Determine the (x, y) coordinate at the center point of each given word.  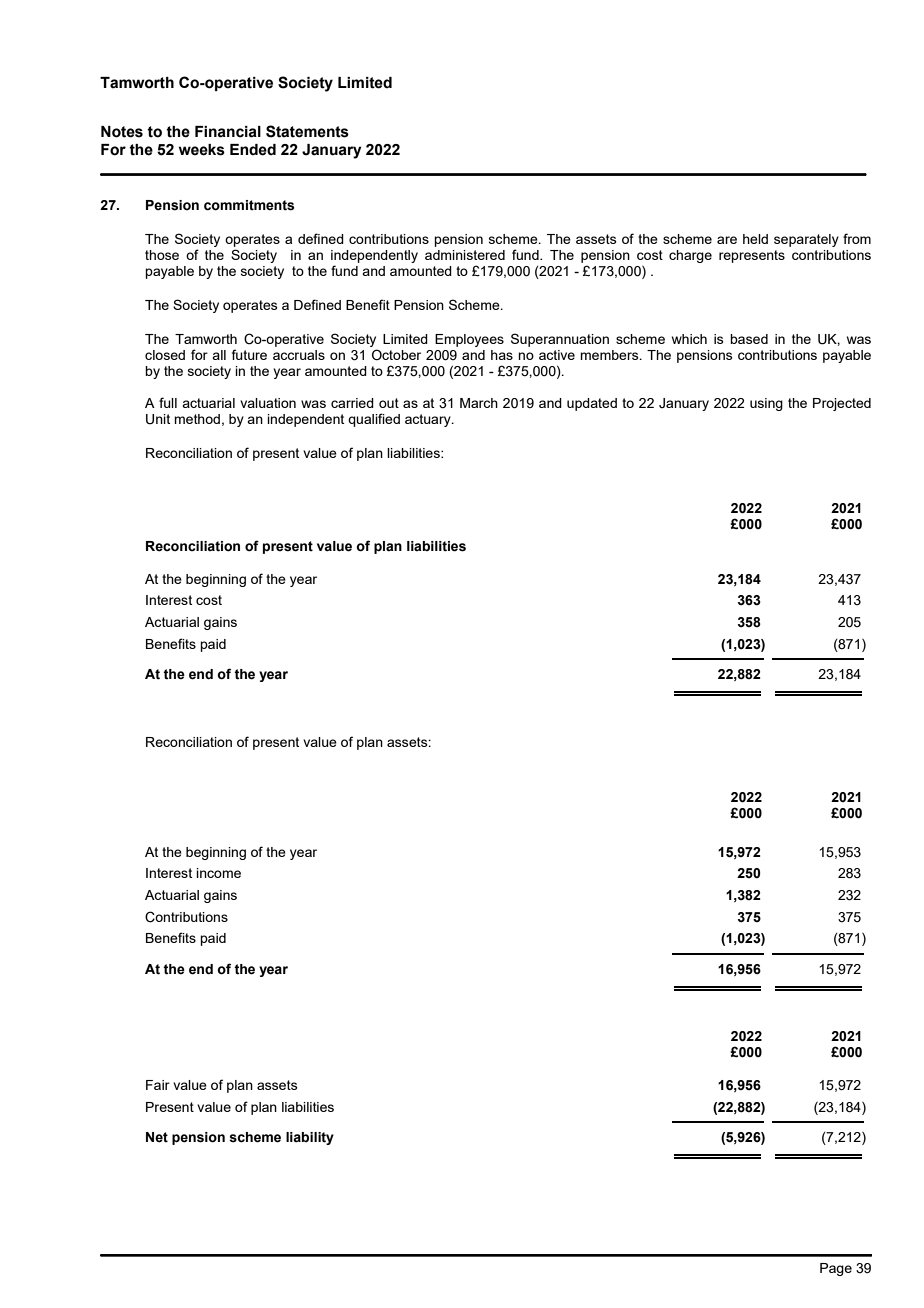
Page (836, 1269)
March (479, 403)
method (197, 419)
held (755, 239)
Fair (158, 1085)
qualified (374, 420)
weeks (202, 150)
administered (465, 255)
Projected (842, 404)
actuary (429, 420)
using (766, 404)
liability (310, 1138)
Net (157, 1137)
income (218, 873)
